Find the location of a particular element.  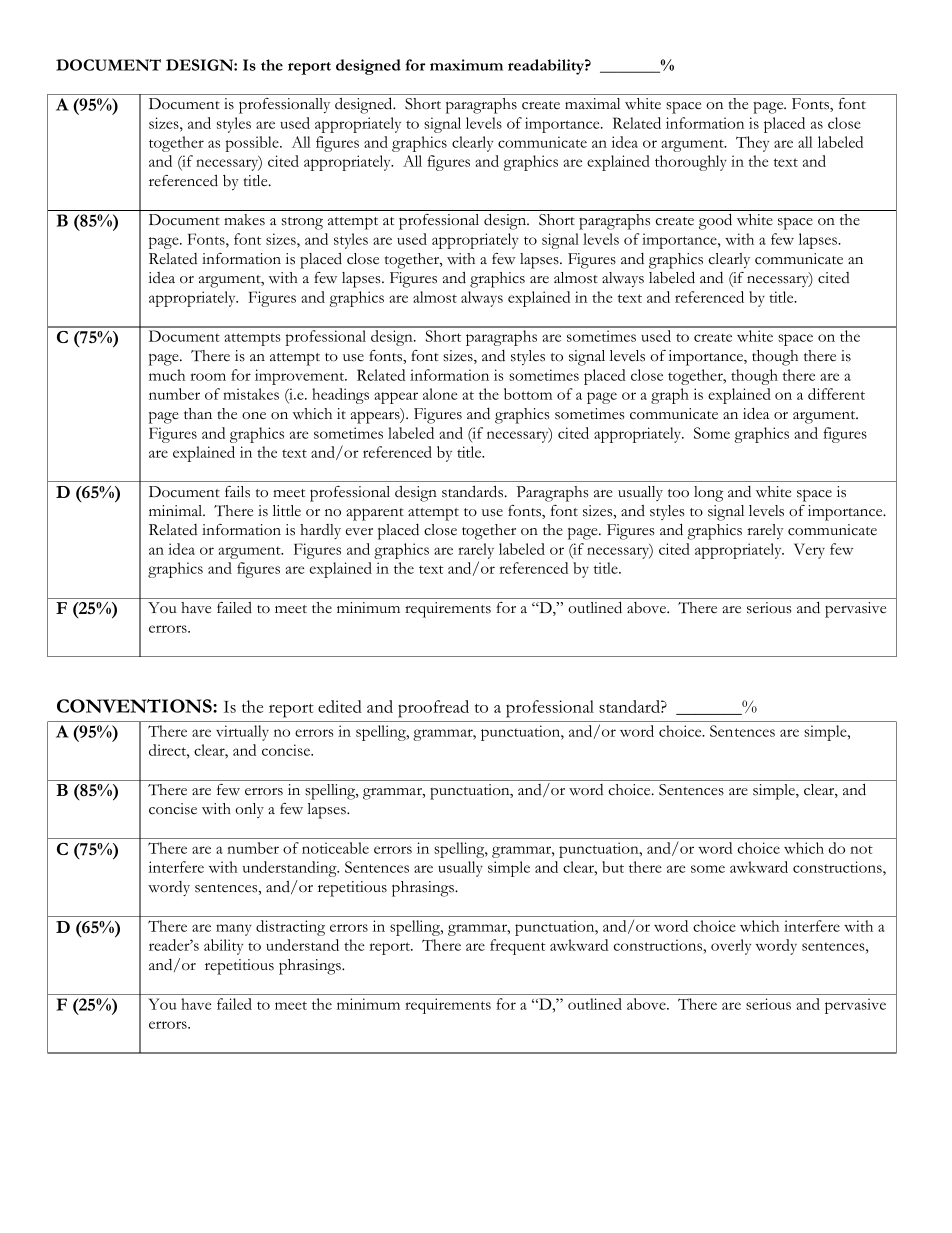

bottom is located at coordinates (528, 394).
